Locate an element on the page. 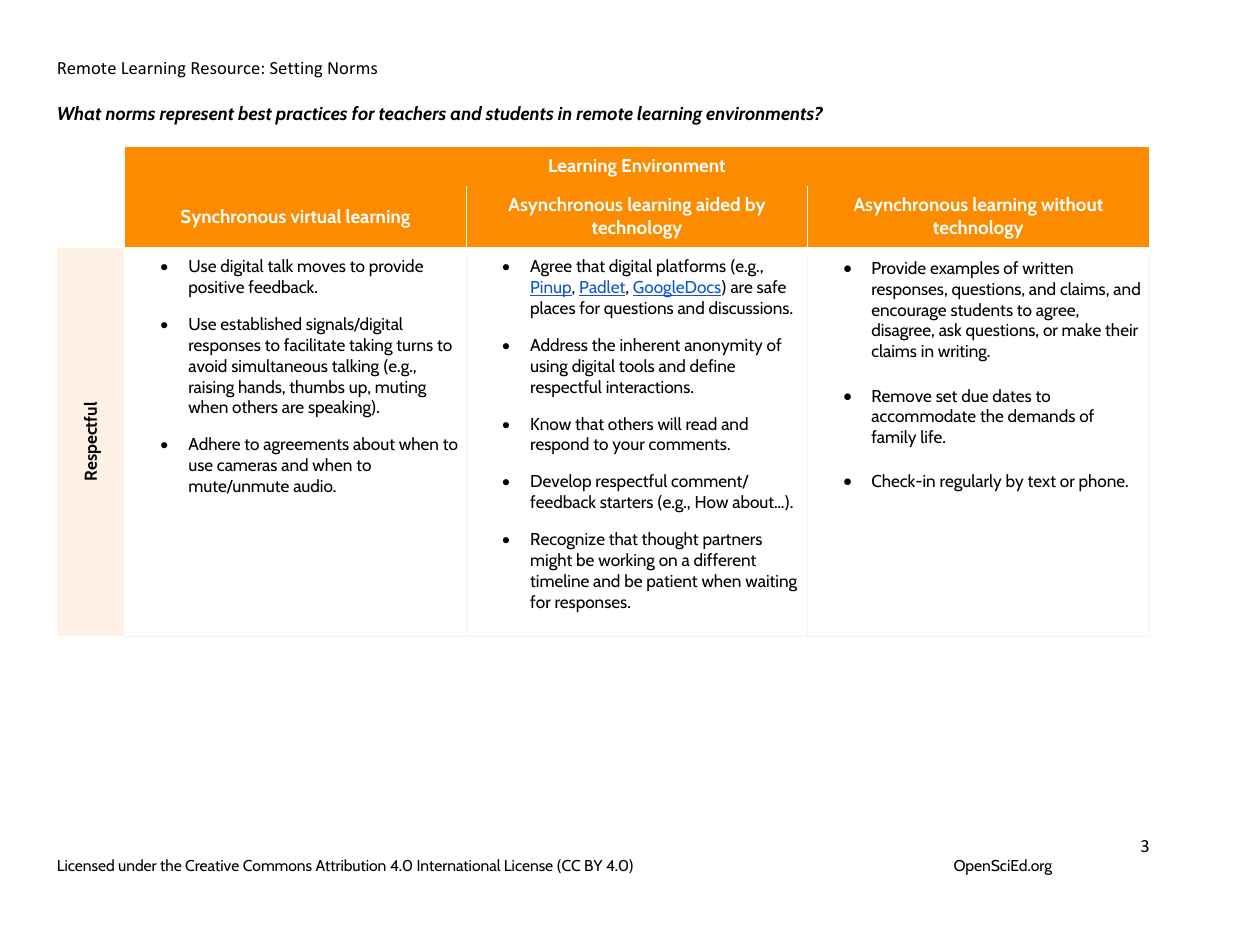 The height and width of the document is (952, 1233). Attribution is located at coordinates (350, 865).
